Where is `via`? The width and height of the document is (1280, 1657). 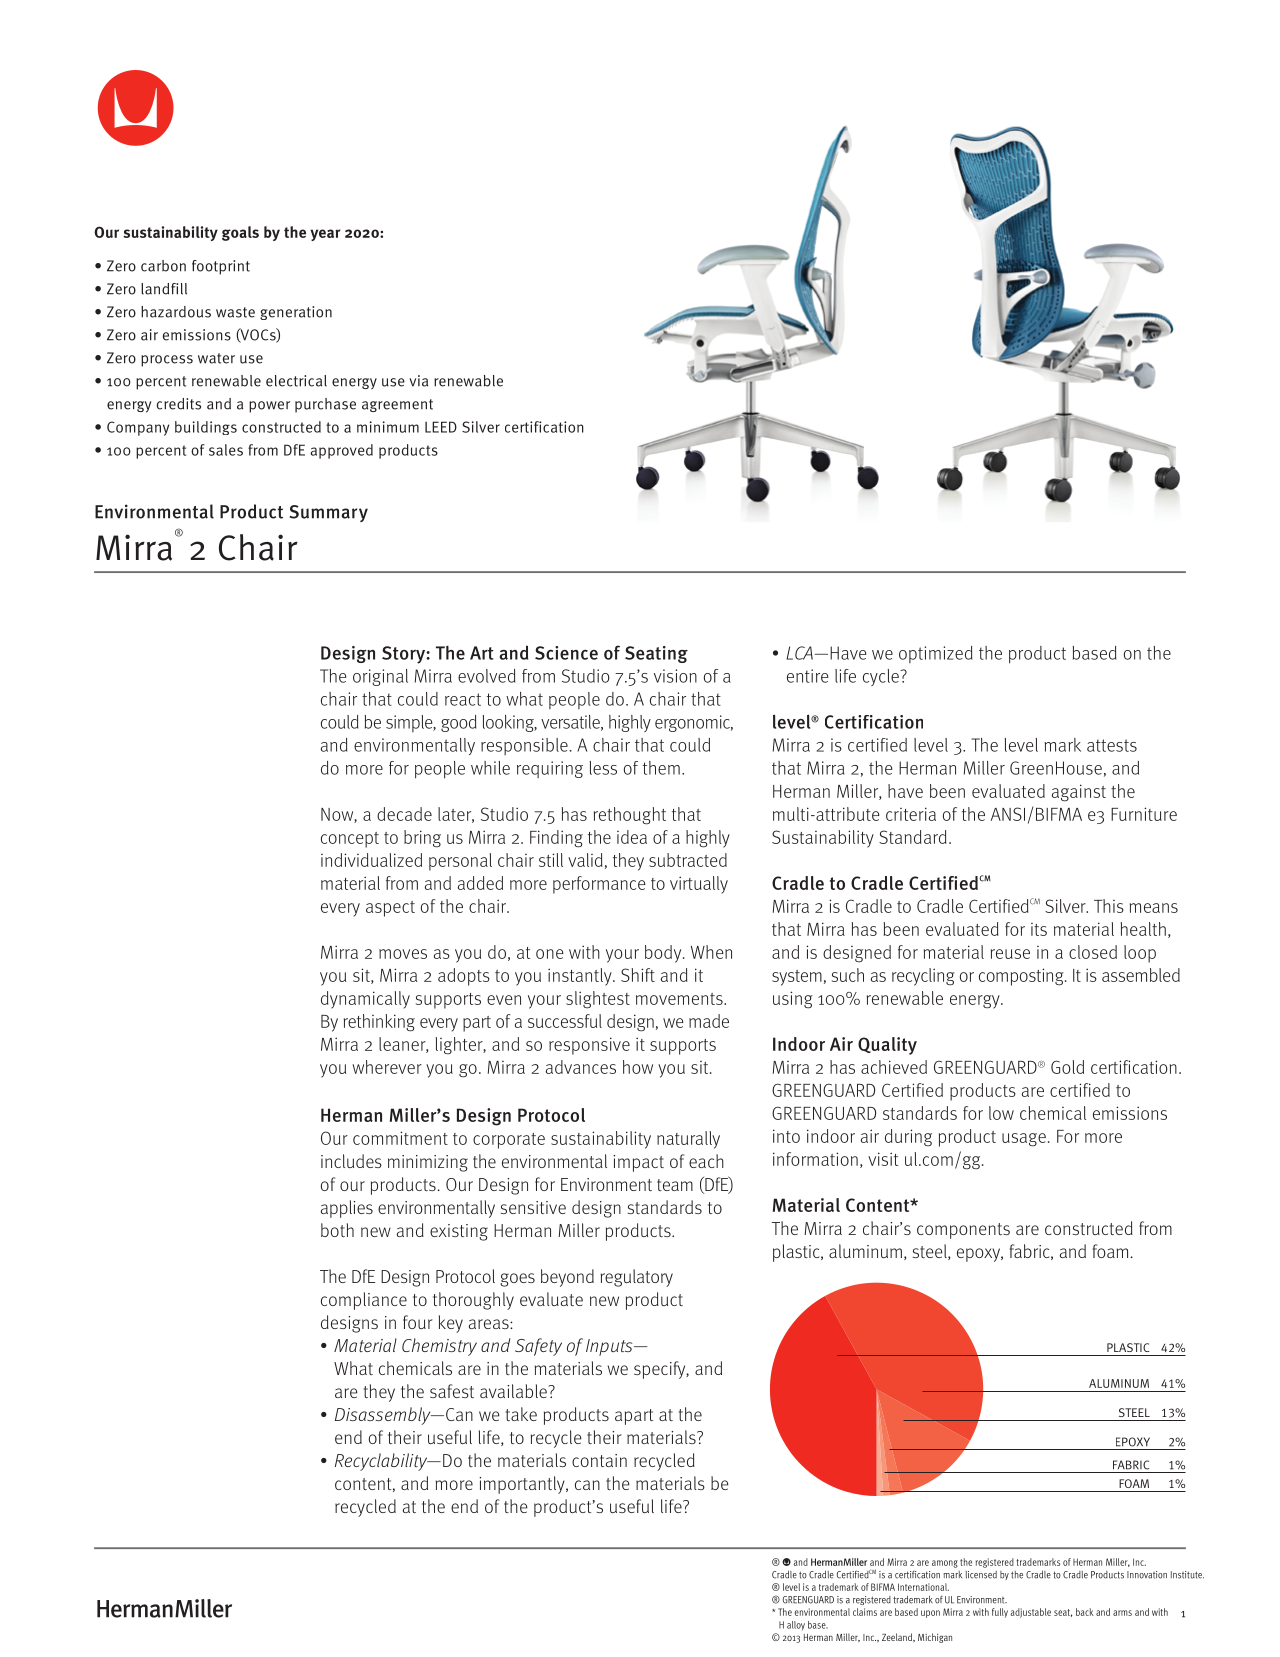 via is located at coordinates (418, 381).
